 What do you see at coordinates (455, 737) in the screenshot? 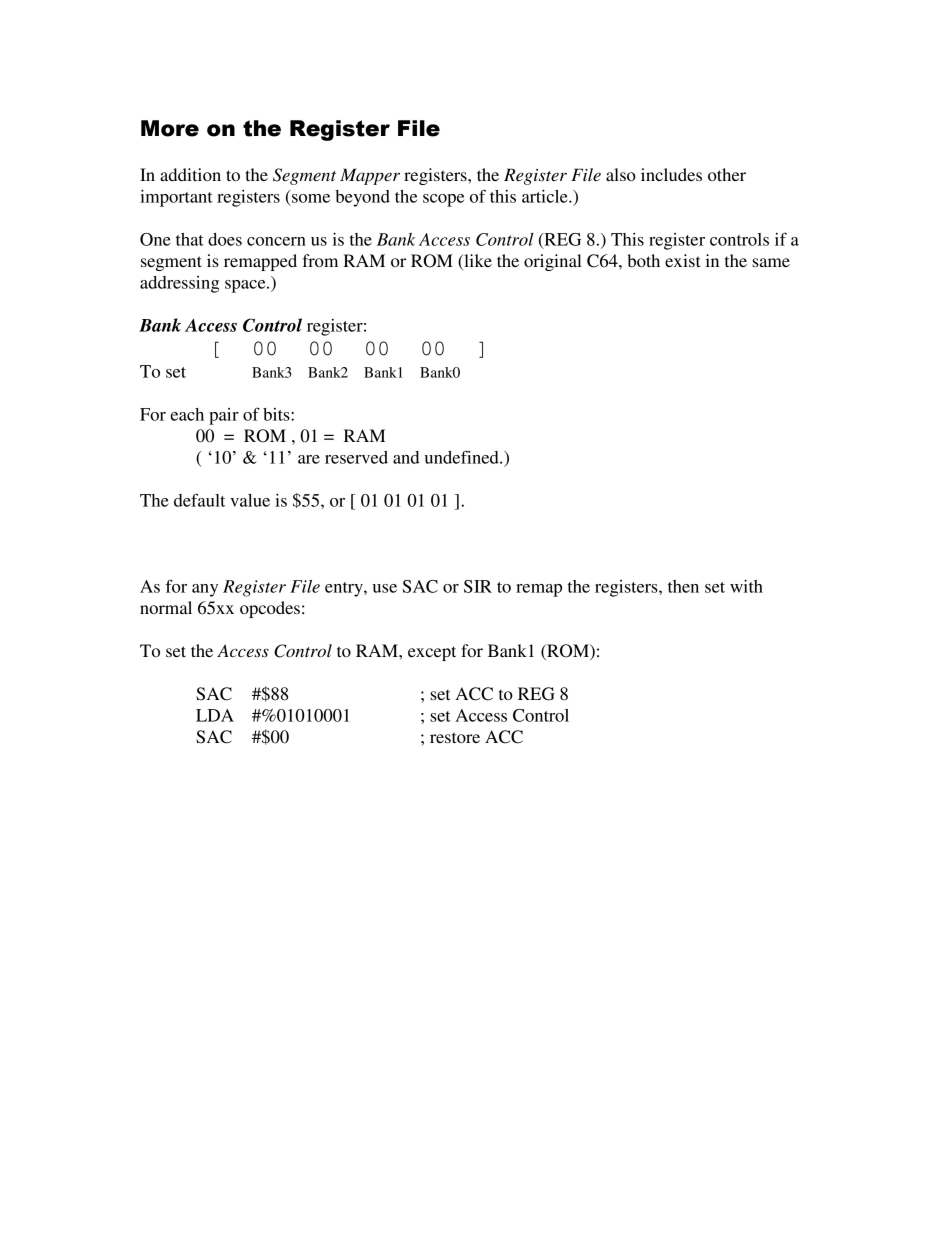
I see `restore` at bounding box center [455, 737].
